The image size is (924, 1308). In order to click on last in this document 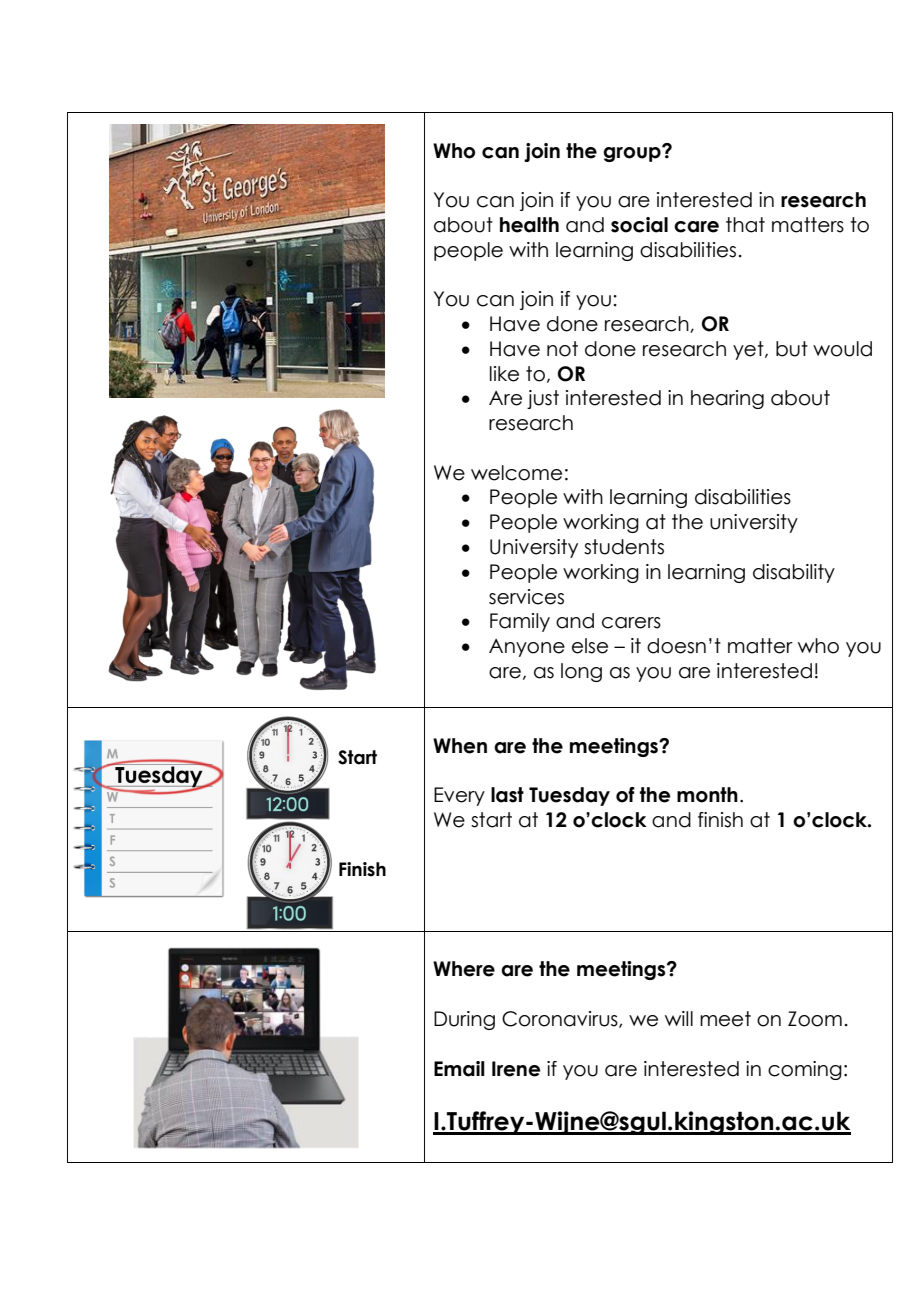, I will do `click(507, 795)`.
